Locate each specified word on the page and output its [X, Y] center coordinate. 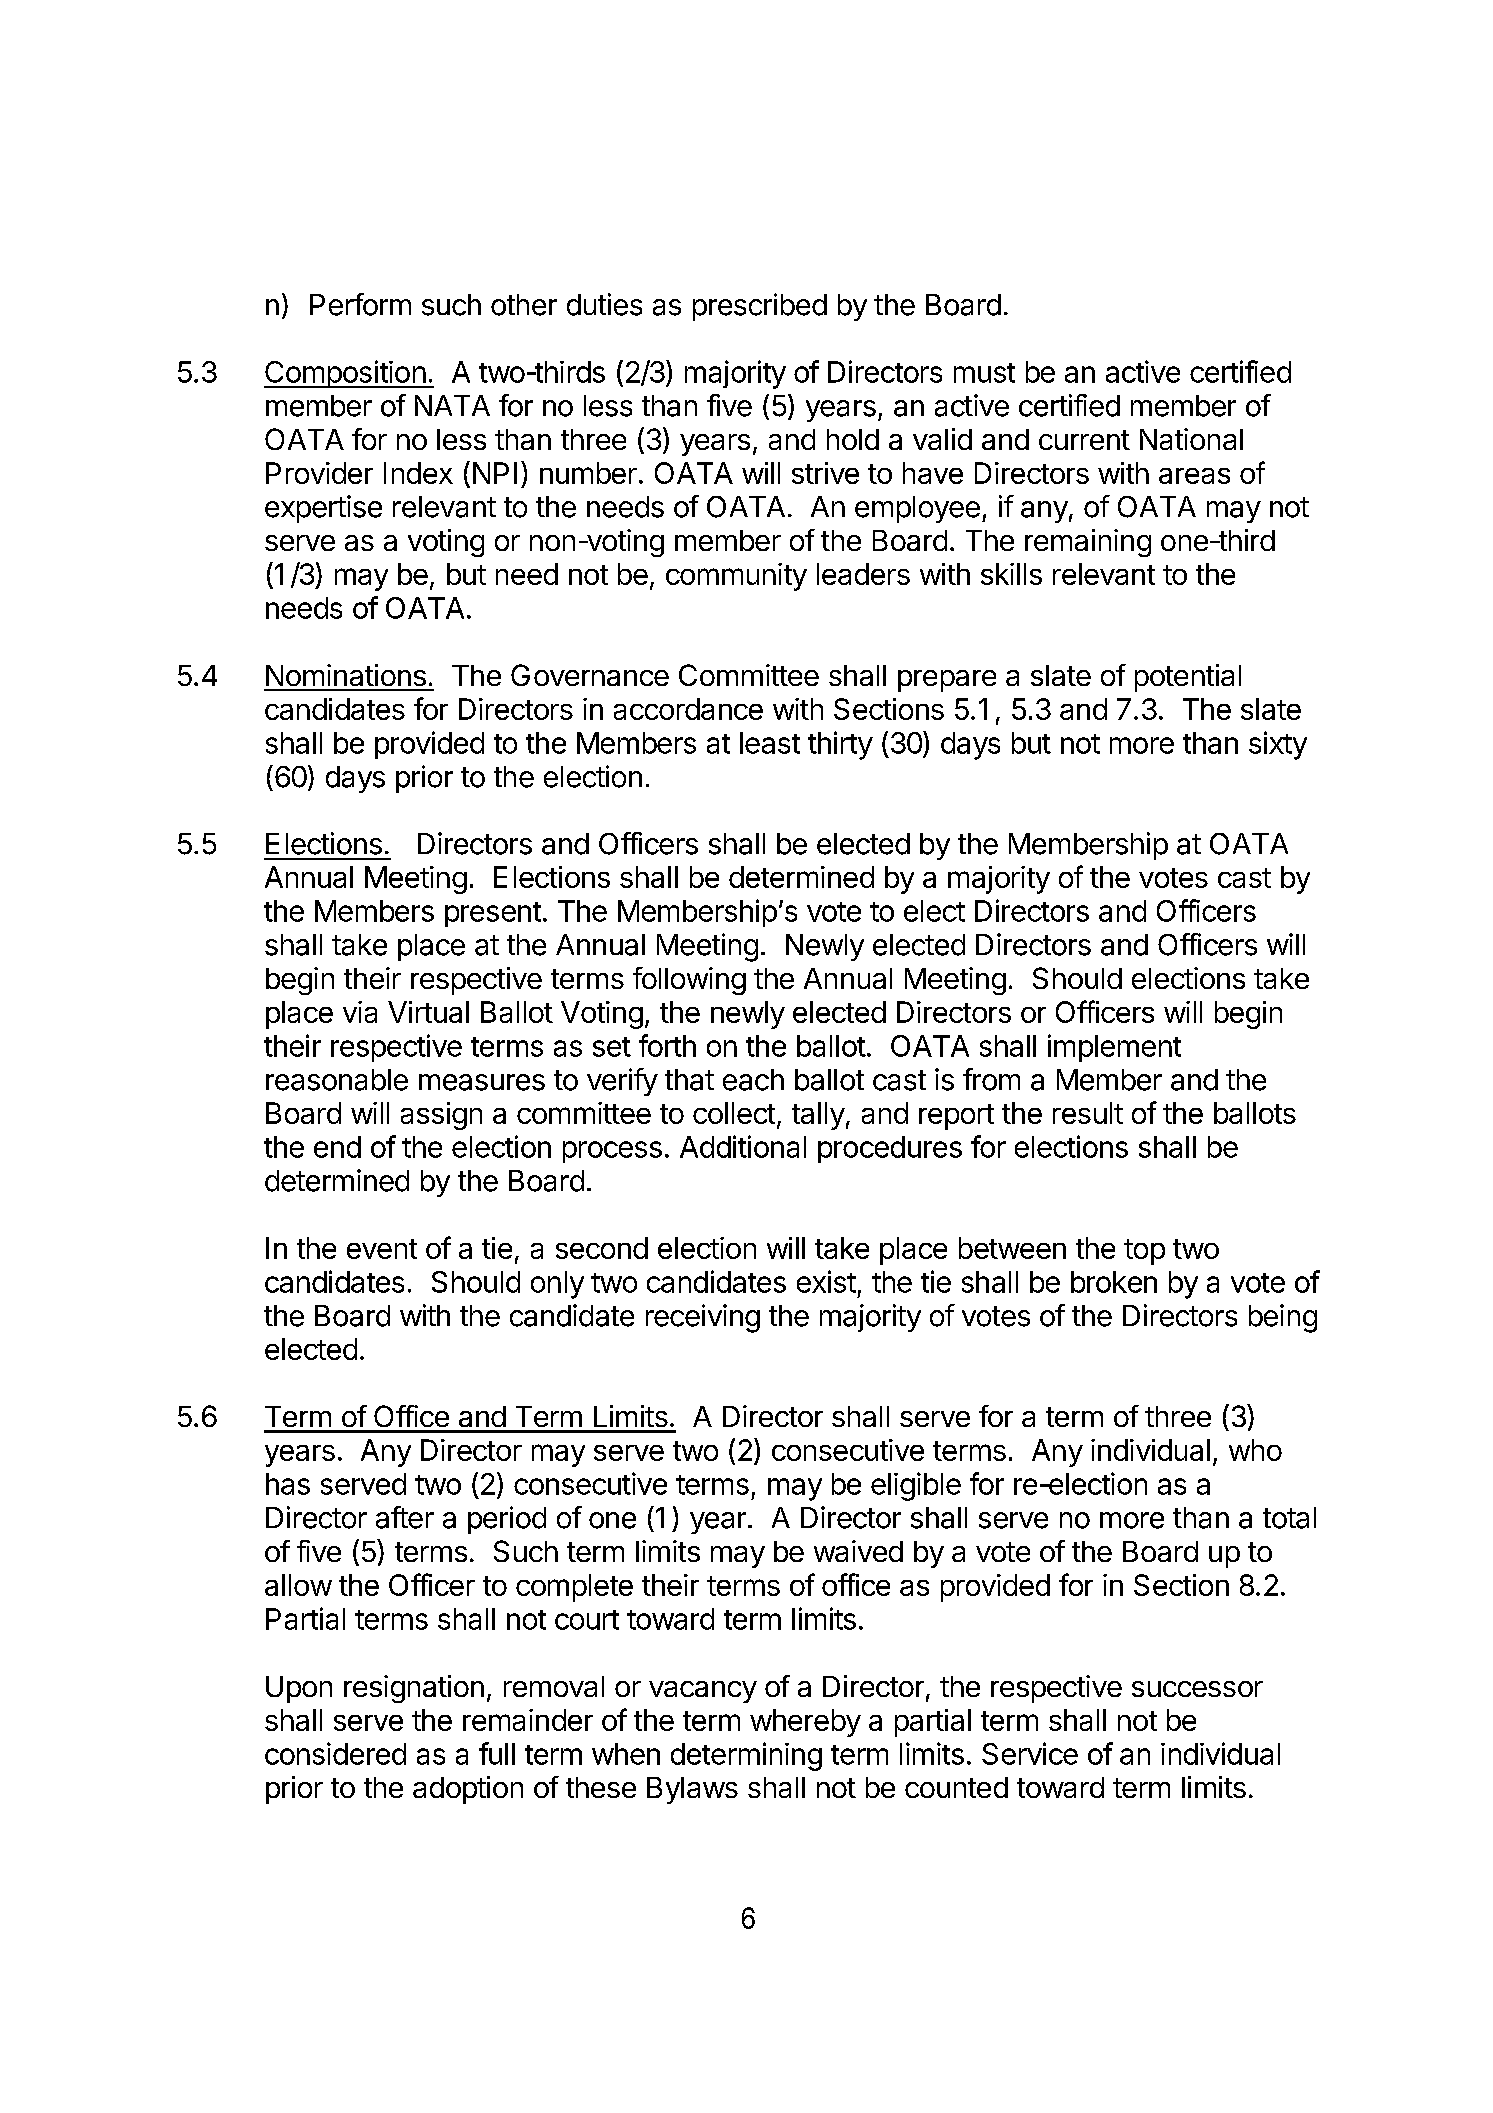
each [753, 1080]
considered [335, 1753]
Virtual [428, 1012]
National [1191, 439]
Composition [345, 374]
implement [1114, 1048]
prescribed [760, 307]
